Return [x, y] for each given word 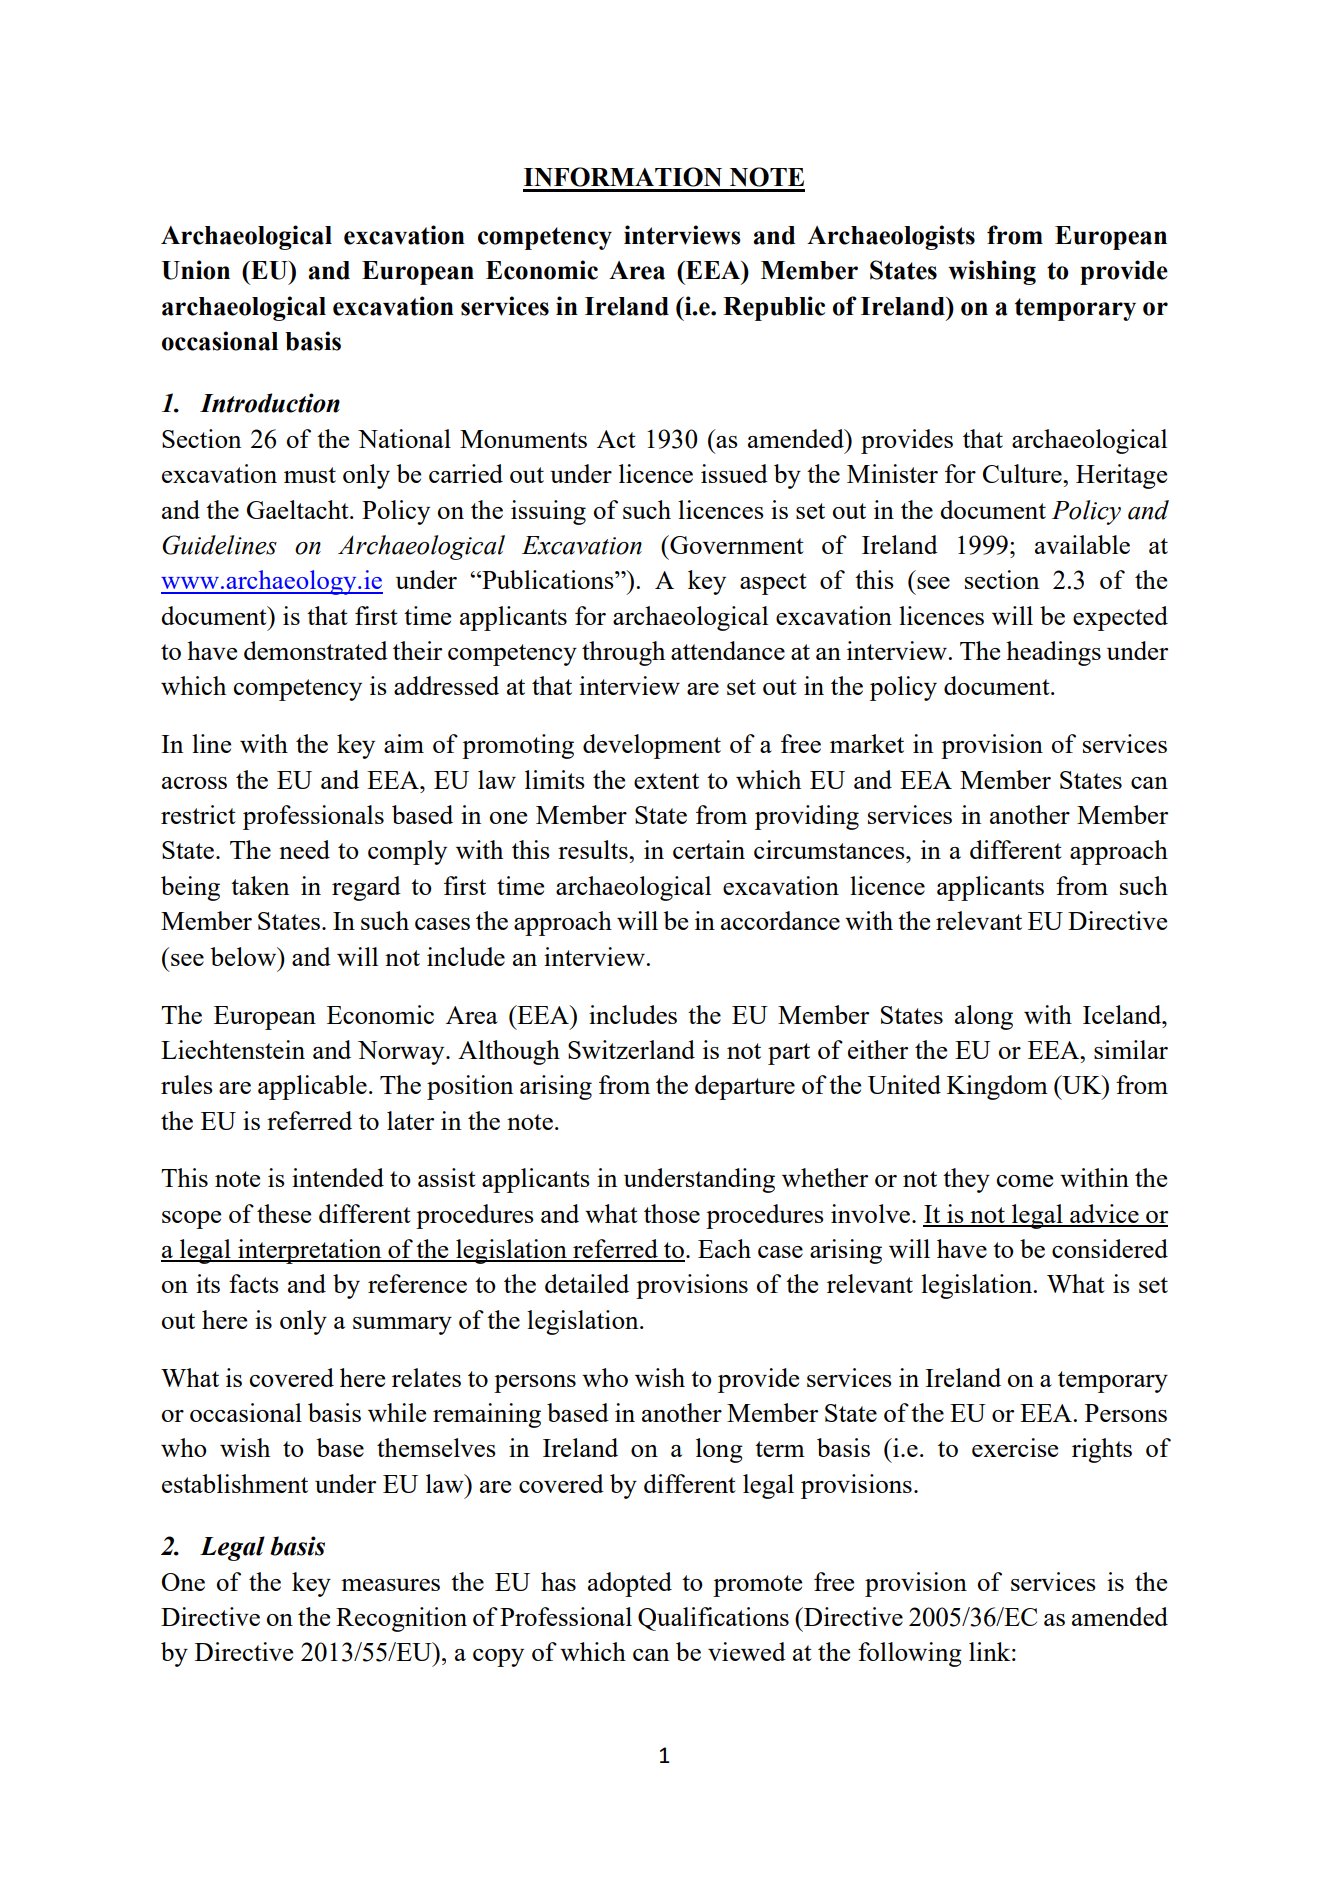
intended [338, 1177]
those [672, 1213]
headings [1053, 653]
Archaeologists [891, 237]
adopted [630, 1584]
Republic [774, 308]
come [1025, 1181]
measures [390, 1585]
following [910, 1654]
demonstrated [316, 650]
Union [196, 270]
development [652, 746]
